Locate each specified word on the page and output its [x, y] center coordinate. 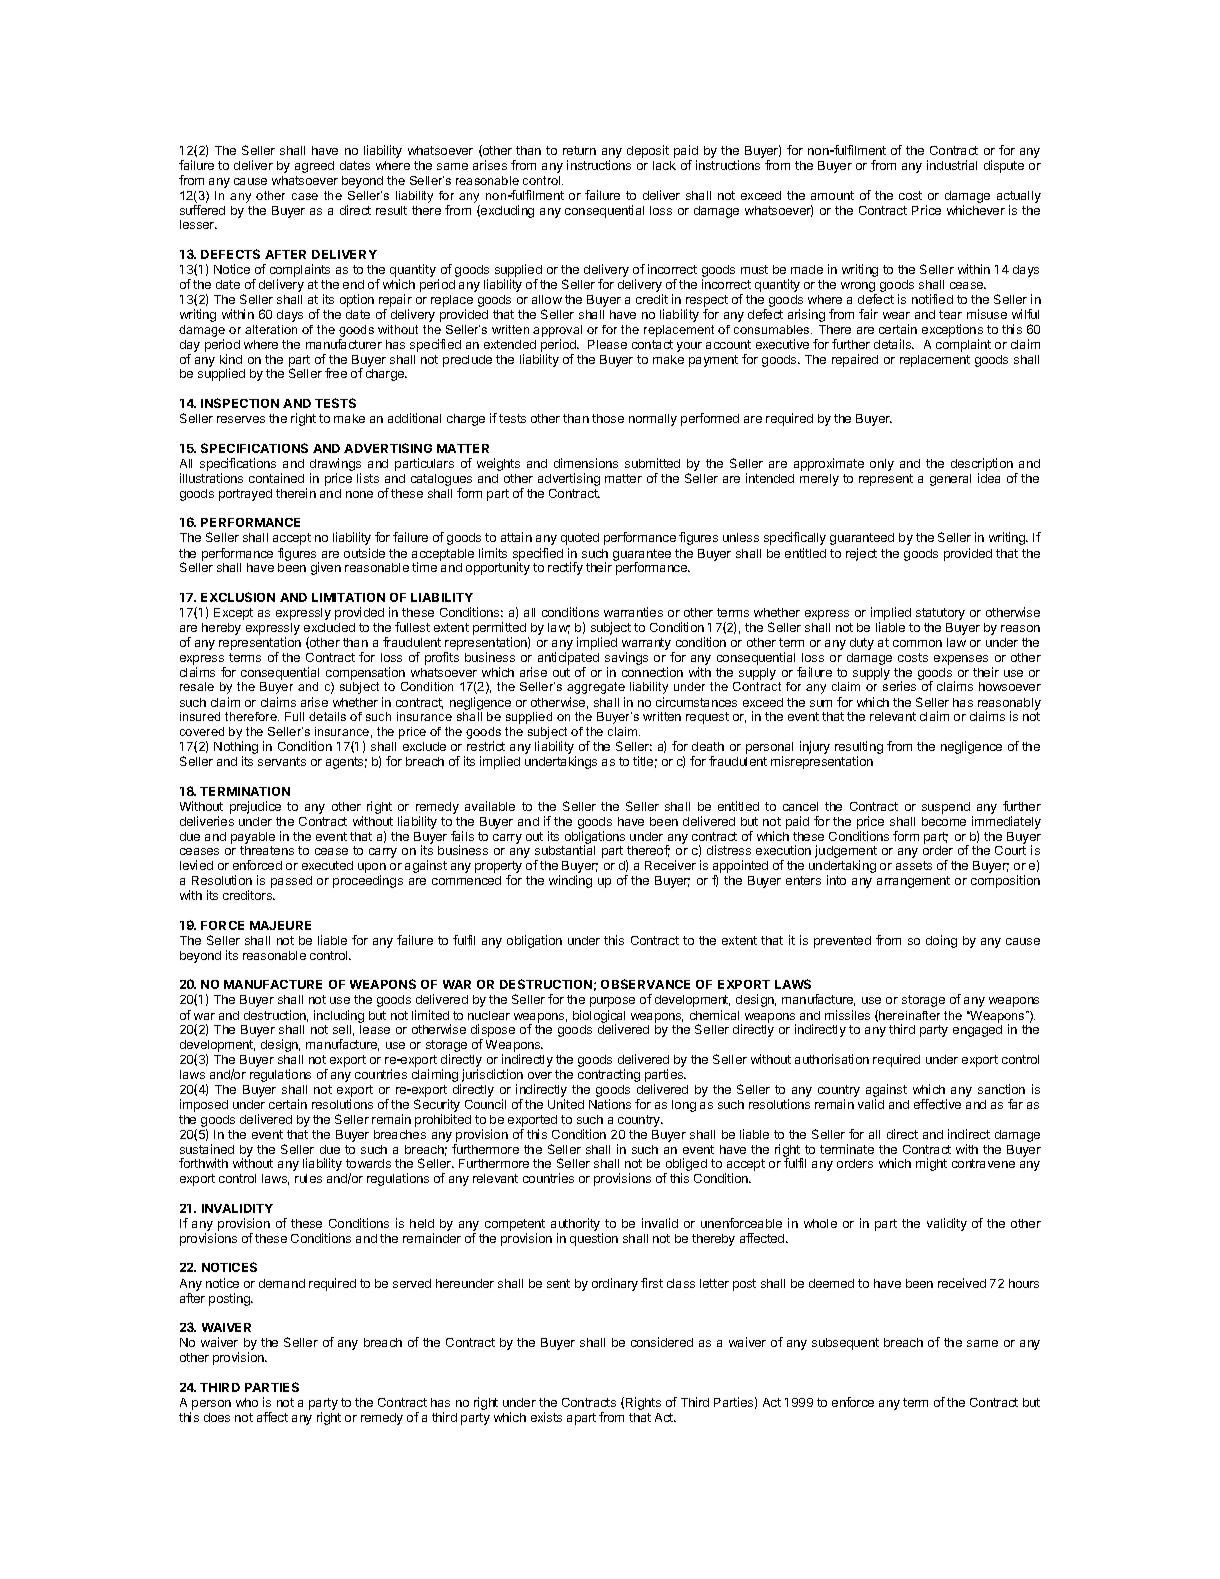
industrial [952, 165]
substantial [565, 850]
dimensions [586, 463]
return [579, 150]
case [305, 196]
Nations [610, 1104]
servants [282, 761]
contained [276, 478]
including [339, 1016]
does [217, 1417]
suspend [946, 808]
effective [937, 1104]
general [950, 480]
